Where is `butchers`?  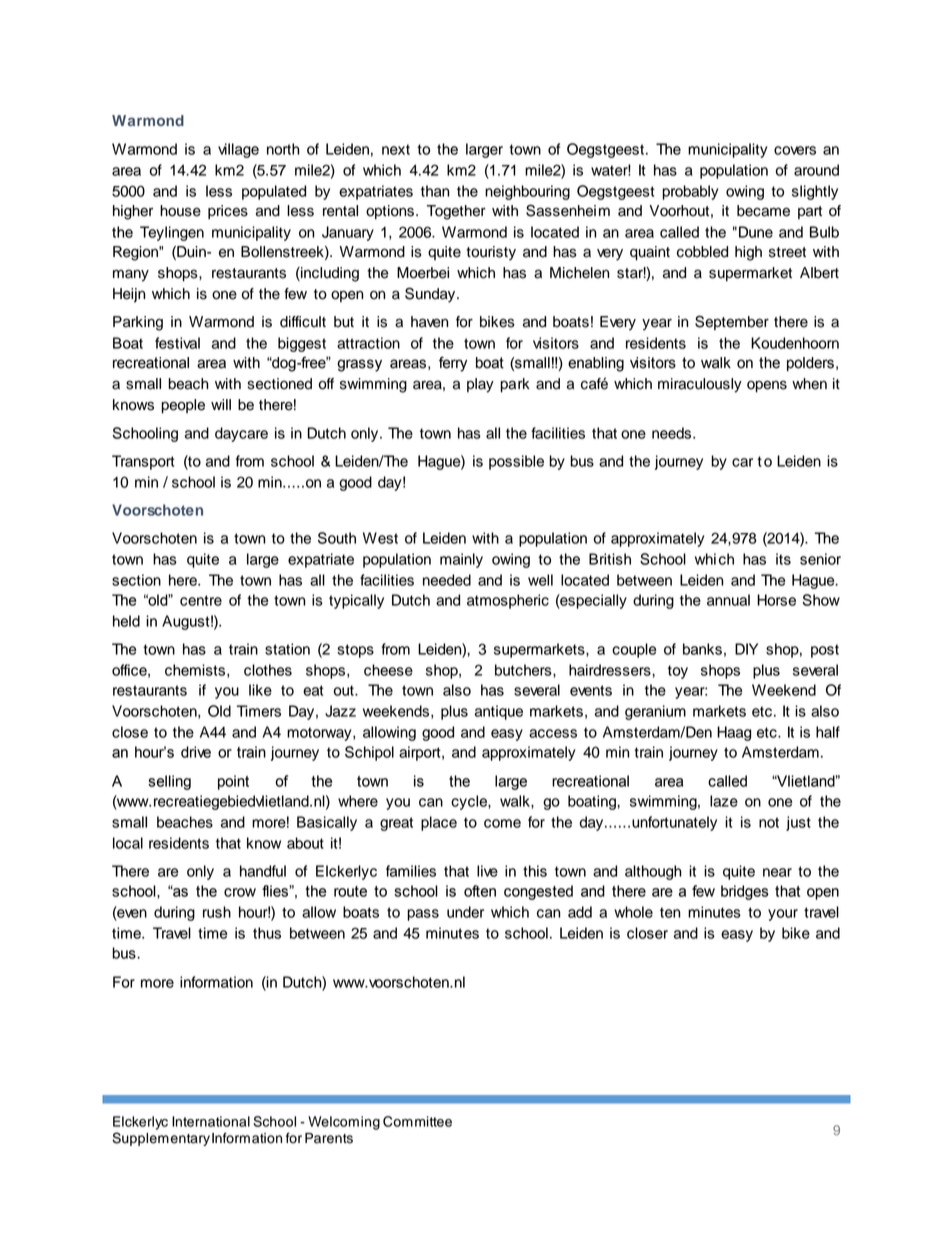 butchers is located at coordinates (524, 671).
